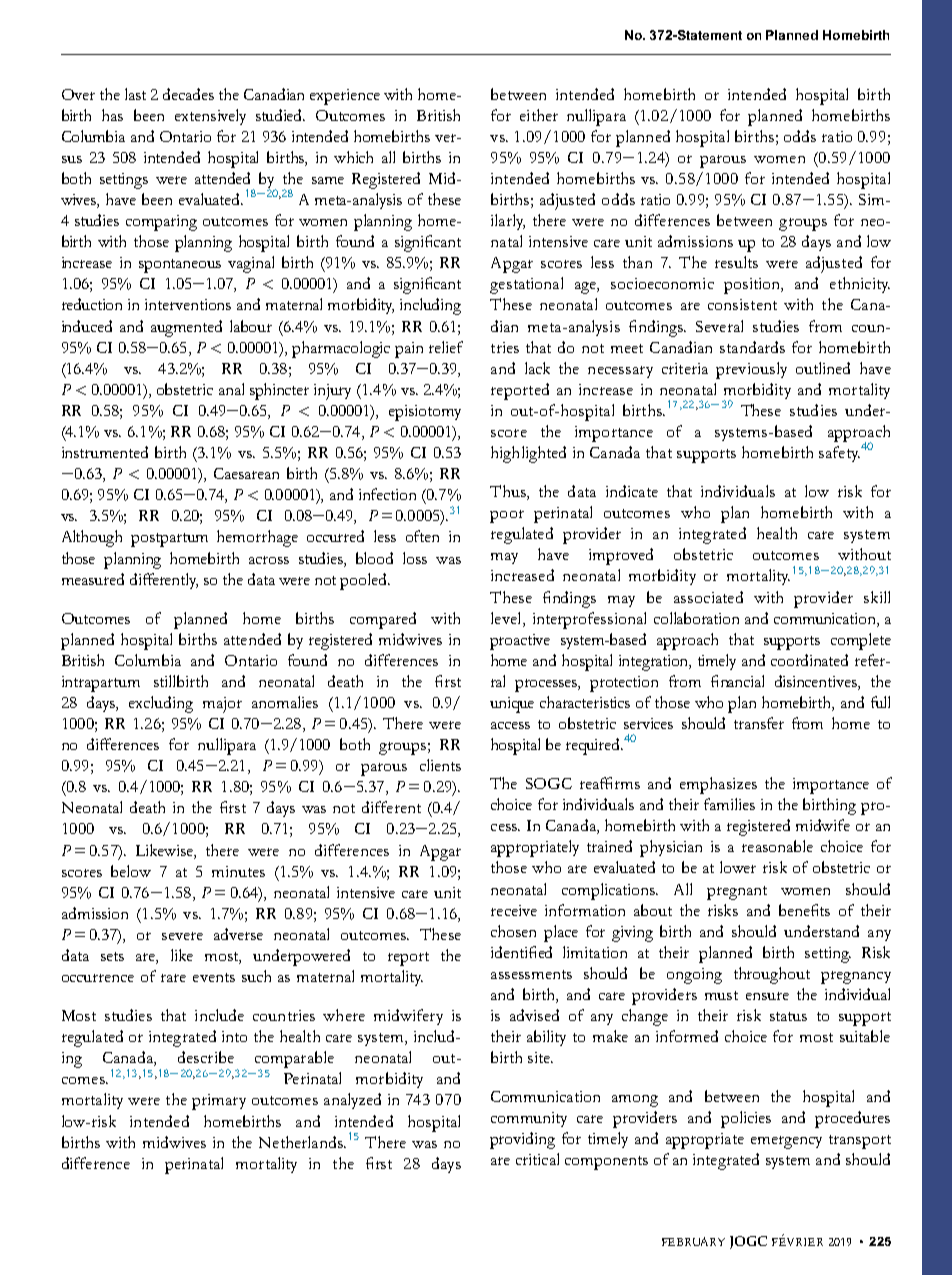  What do you see at coordinates (509, 492) in the page?
I see `Thus` at bounding box center [509, 492].
